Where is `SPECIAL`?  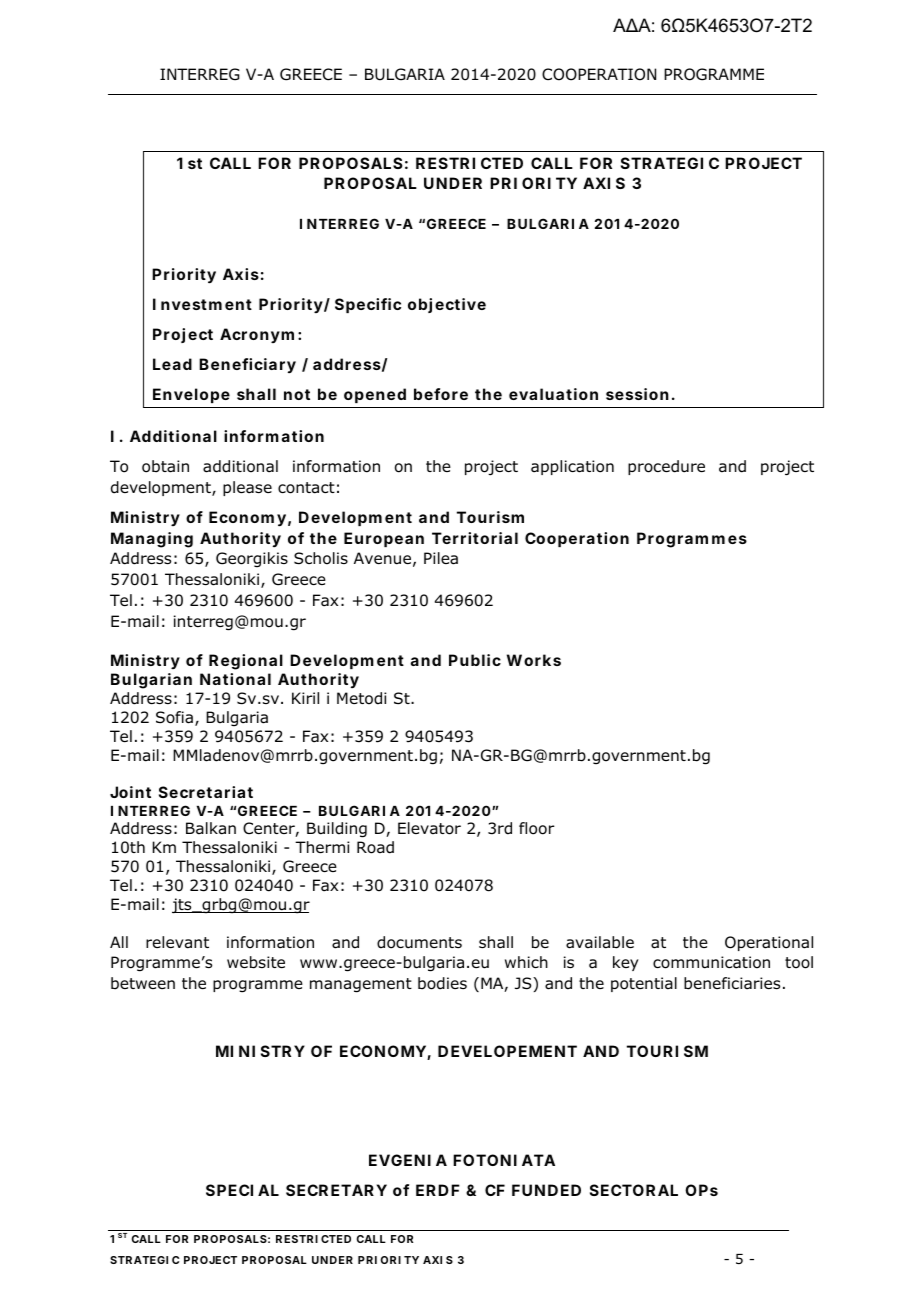
SPECIAL is located at coordinates (242, 1190).
